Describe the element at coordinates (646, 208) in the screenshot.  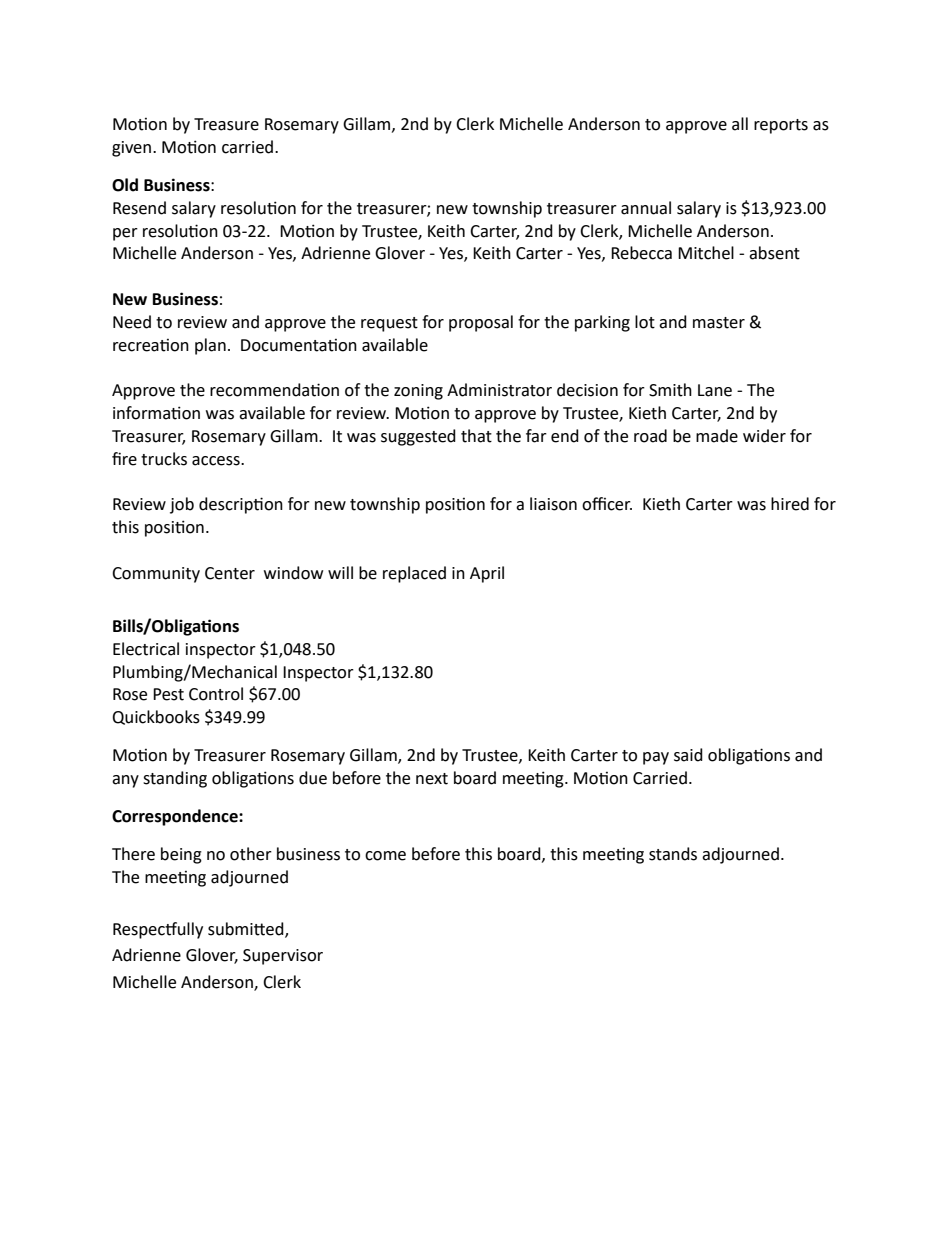
I see `annual` at that location.
